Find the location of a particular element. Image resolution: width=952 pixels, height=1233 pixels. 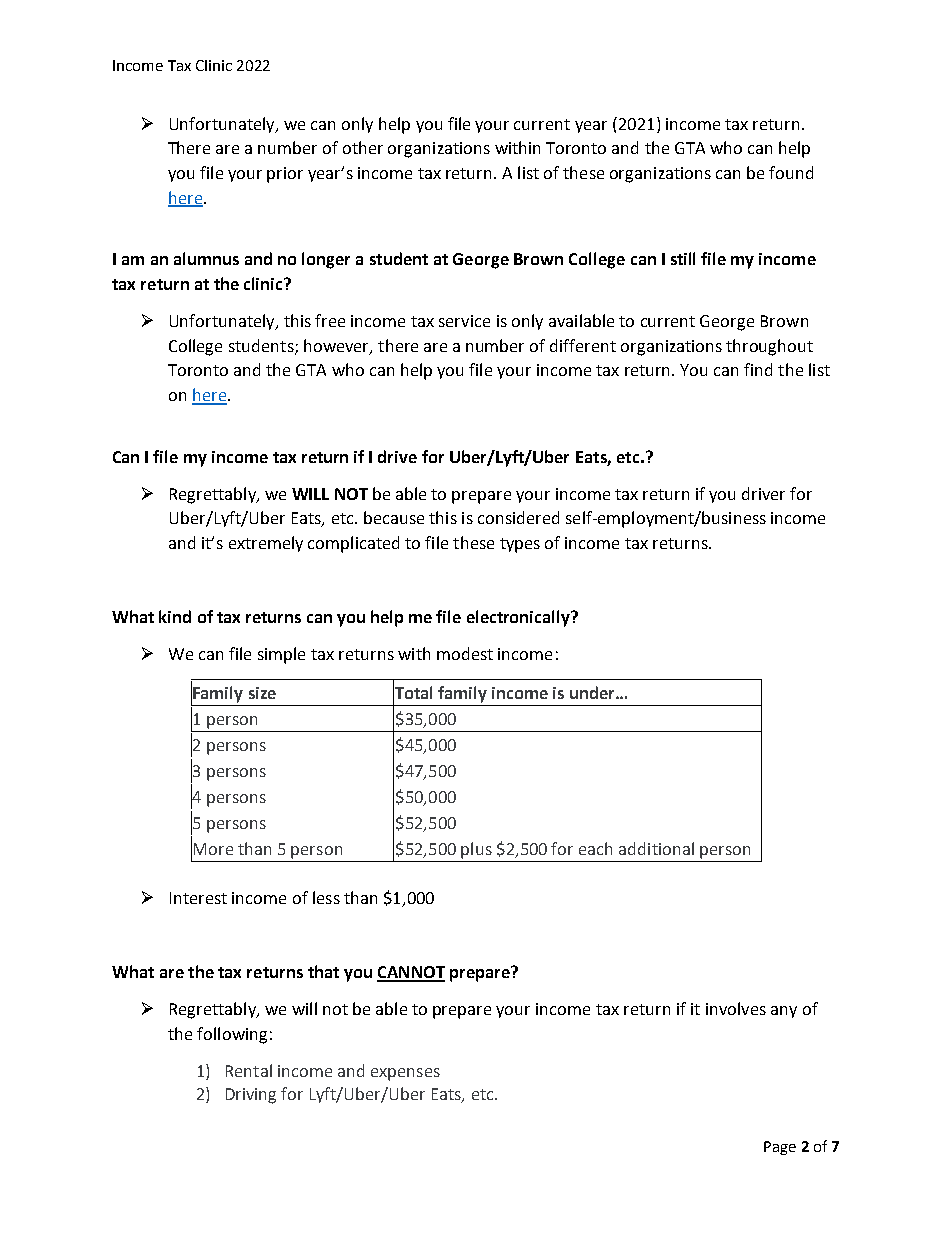

simple is located at coordinates (281, 655).
